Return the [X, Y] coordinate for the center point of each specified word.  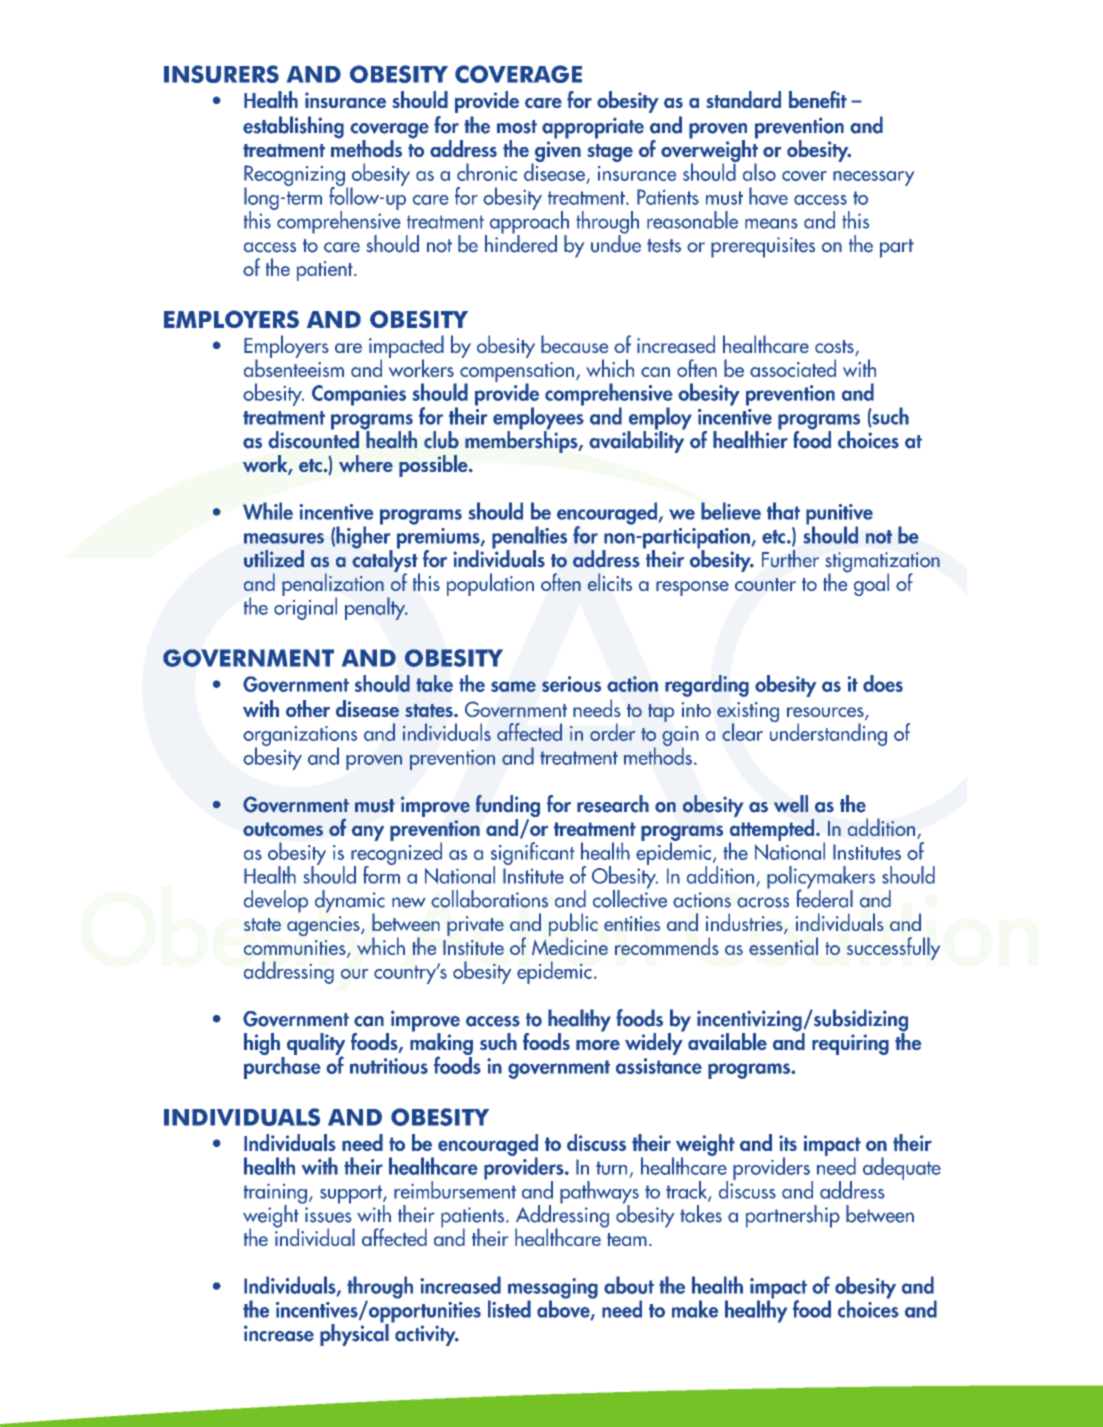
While [268, 511]
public [573, 926]
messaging [553, 1289]
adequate [902, 1168]
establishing [293, 127]
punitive [839, 515]
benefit [818, 99]
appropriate [593, 128]
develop [276, 901]
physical [354, 1334]
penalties [529, 538]
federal [824, 897]
